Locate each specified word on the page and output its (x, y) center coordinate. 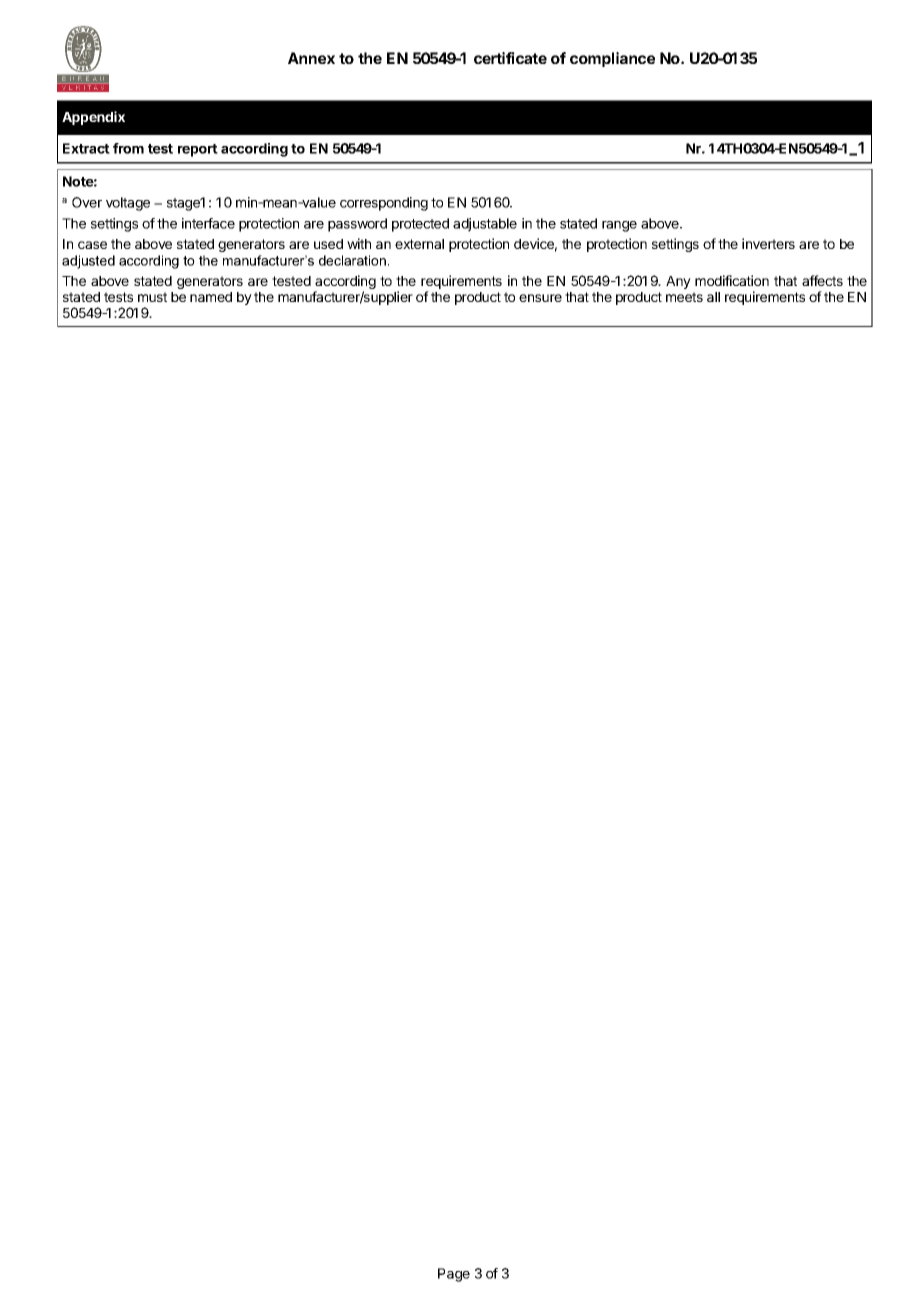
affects (822, 280)
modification (732, 280)
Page (454, 1275)
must (152, 297)
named (211, 297)
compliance (612, 59)
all (713, 297)
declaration (352, 260)
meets (684, 297)
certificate (510, 58)
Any (678, 282)
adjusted (88, 262)
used (328, 244)
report (198, 150)
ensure (540, 298)
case (92, 245)
